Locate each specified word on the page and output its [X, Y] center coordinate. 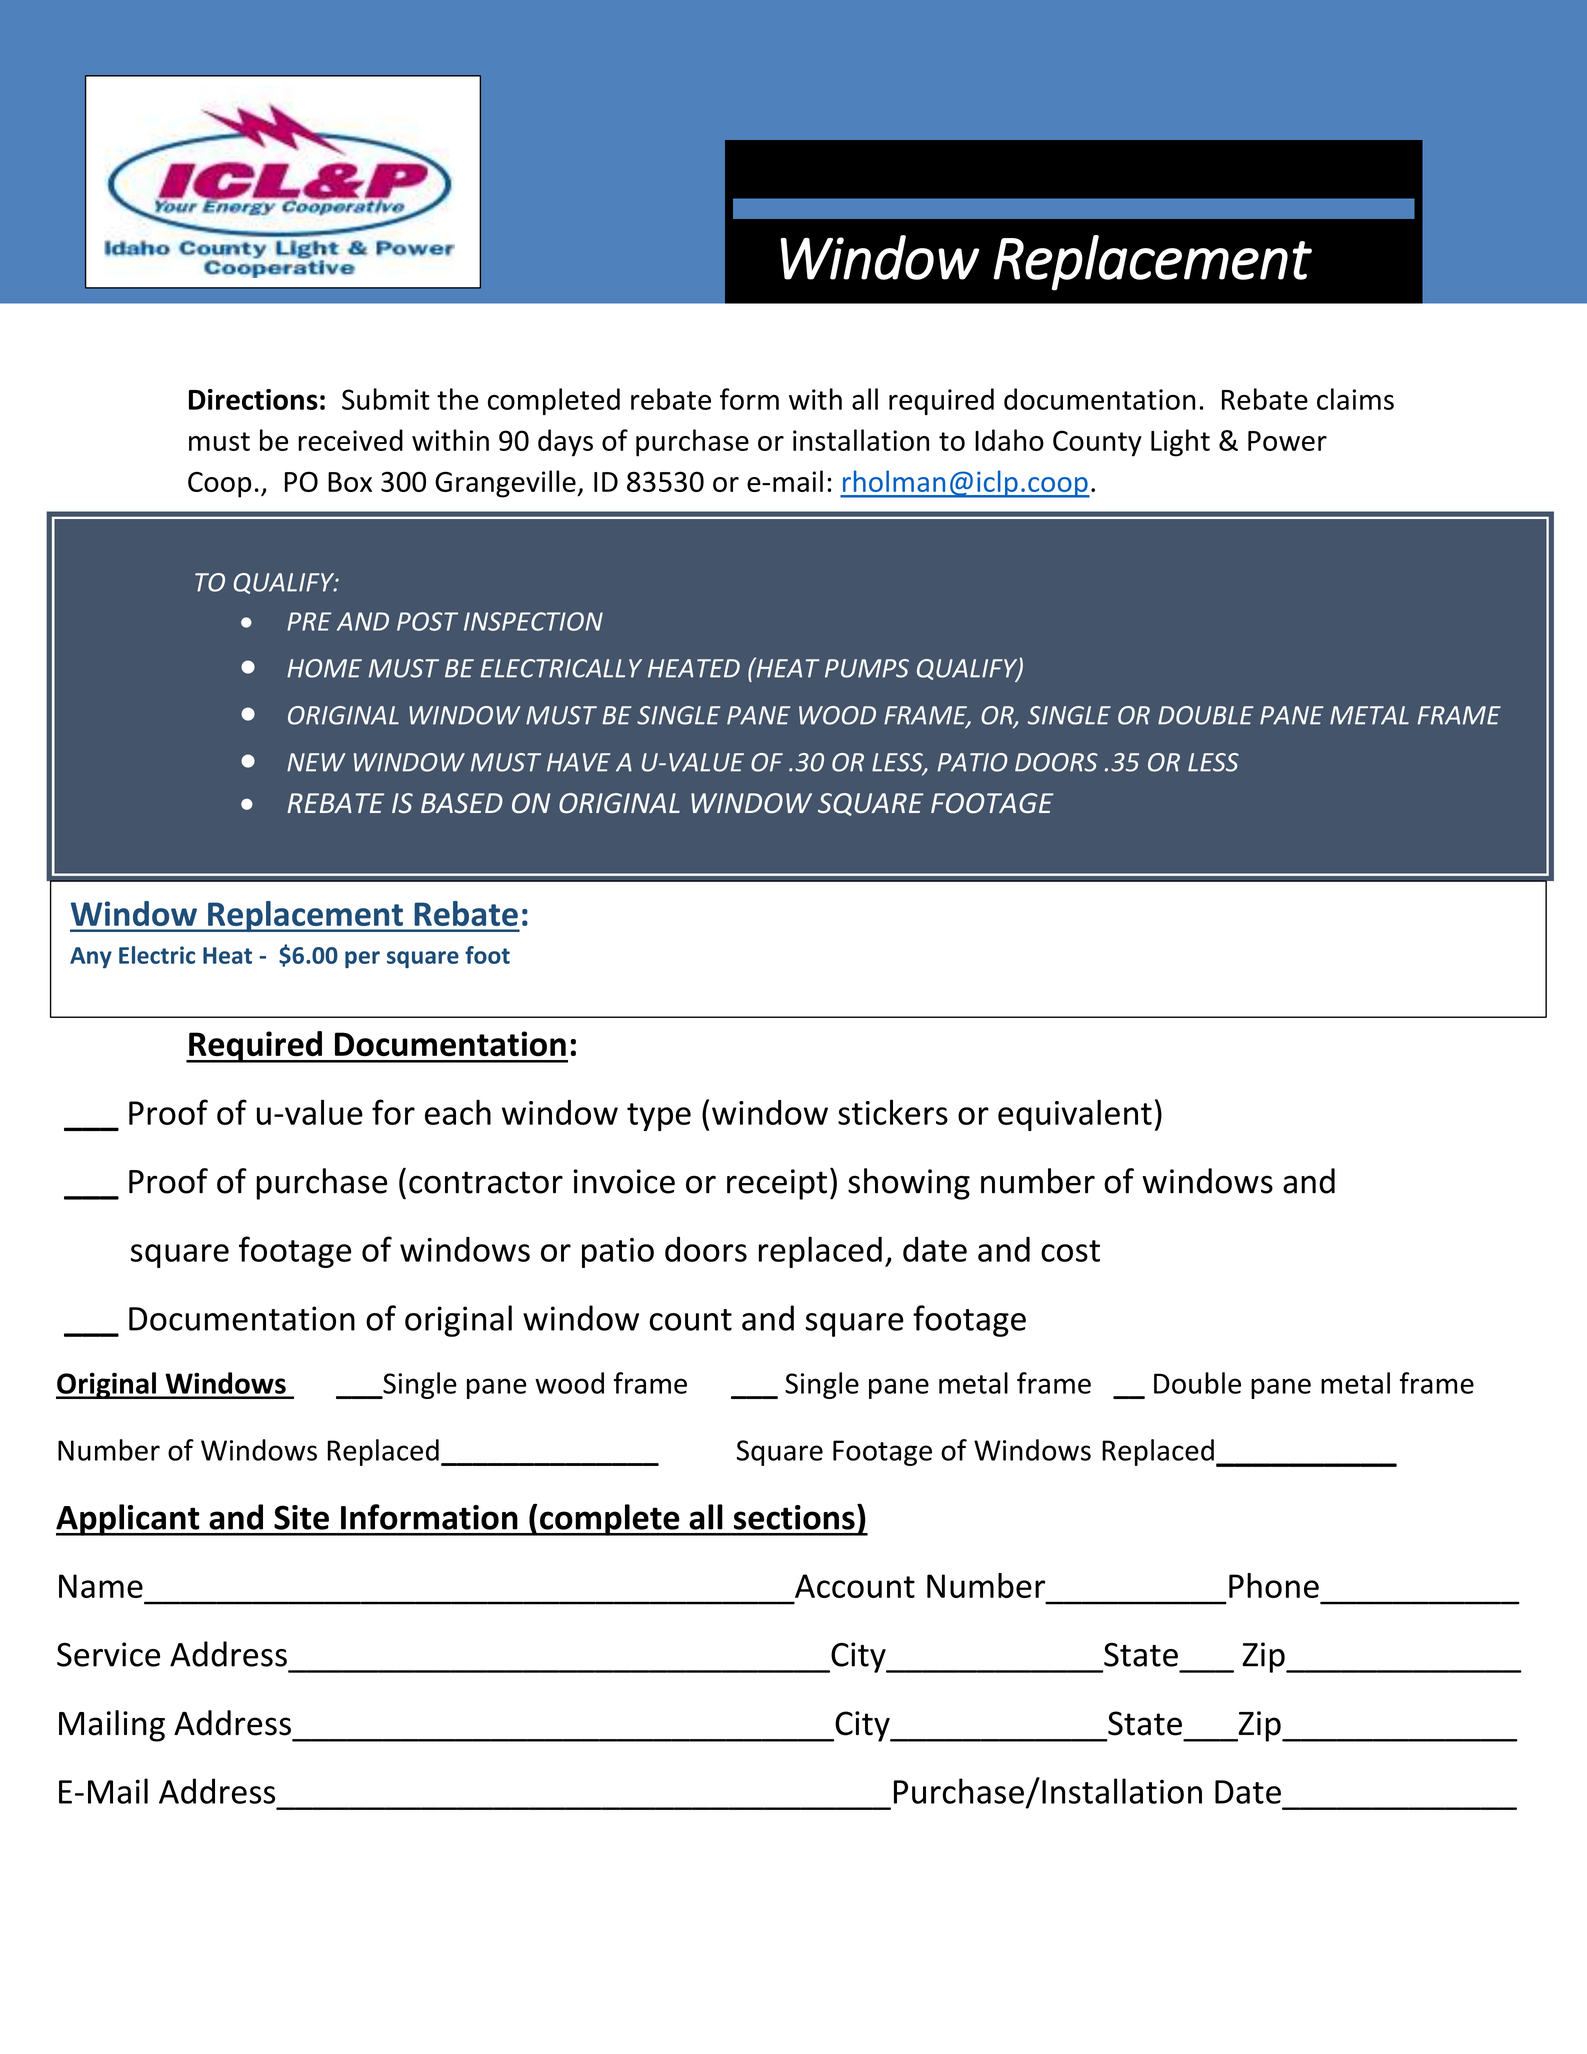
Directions [253, 399]
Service [108, 1654]
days [565, 443]
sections [794, 1517]
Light [1180, 443]
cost [1070, 1251]
